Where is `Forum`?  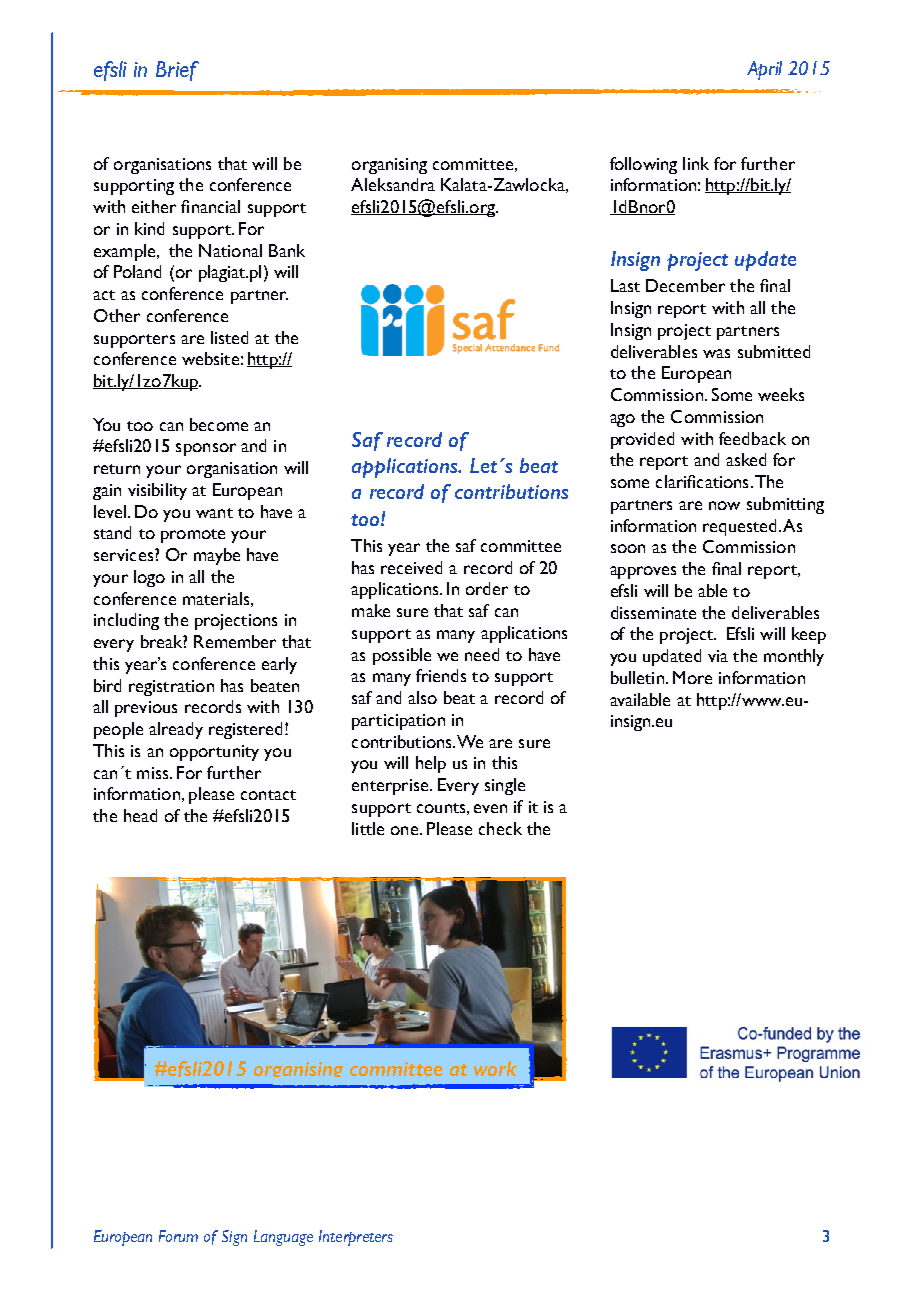
Forum is located at coordinates (178, 1236).
